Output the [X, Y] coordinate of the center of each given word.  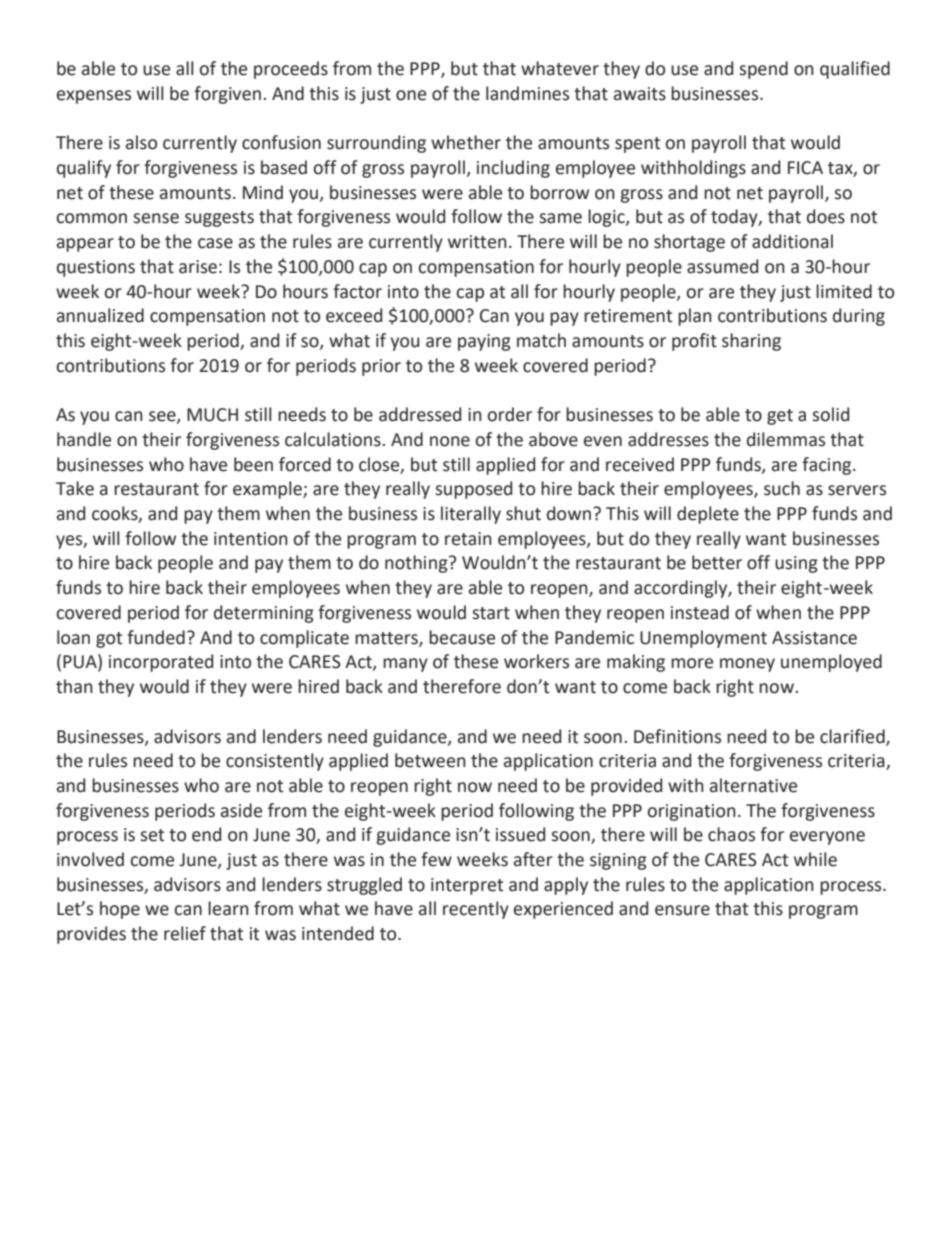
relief [185, 933]
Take [75, 488]
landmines [527, 93]
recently [476, 910]
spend [763, 70]
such [782, 488]
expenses [94, 97]
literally [471, 515]
